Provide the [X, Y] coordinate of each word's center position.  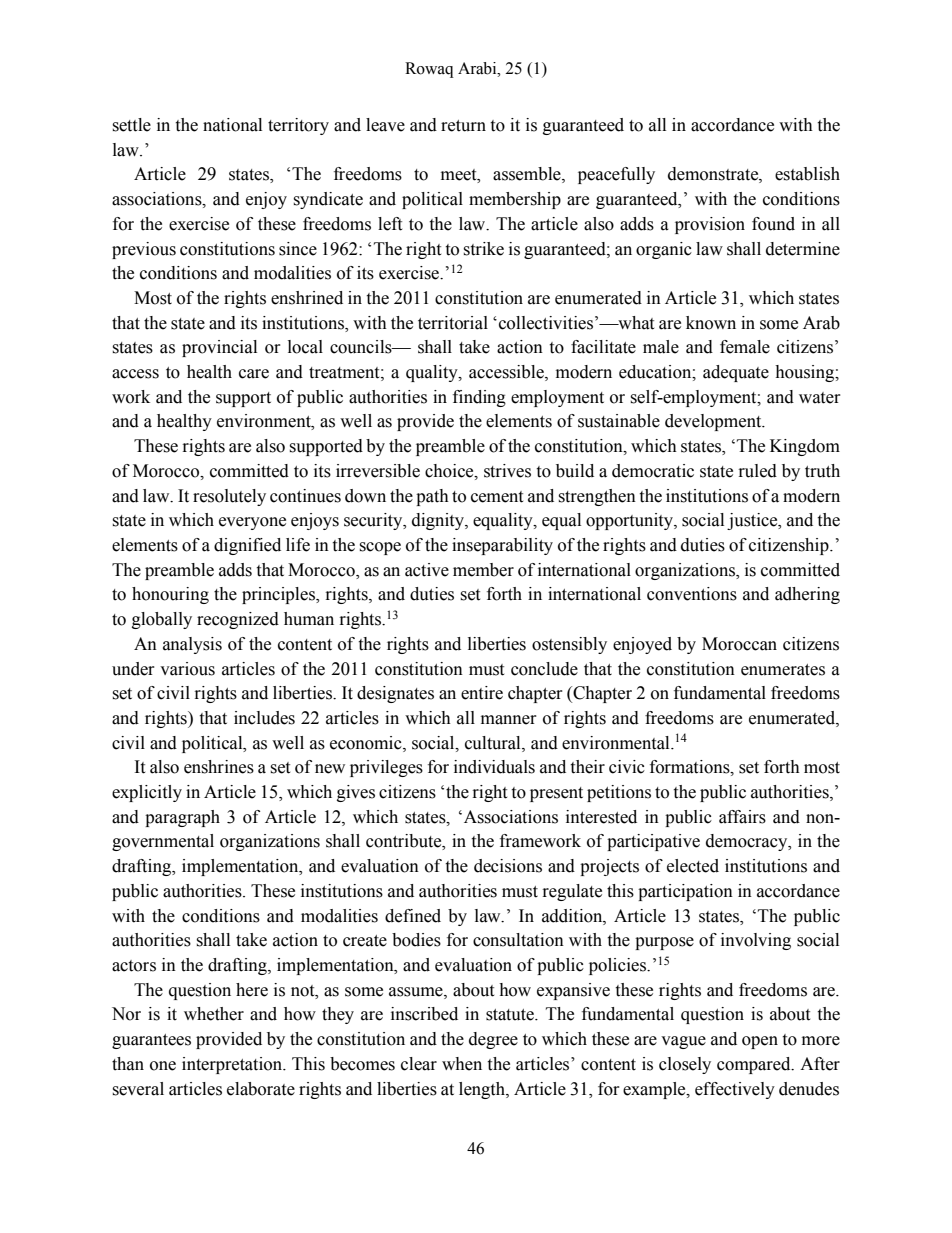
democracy [748, 842]
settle [131, 125]
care [254, 374]
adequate [736, 373]
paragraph [182, 818]
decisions [508, 866]
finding [479, 398]
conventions [692, 594]
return [463, 126]
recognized [238, 620]
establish [807, 174]
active [427, 570]
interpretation [233, 1065]
